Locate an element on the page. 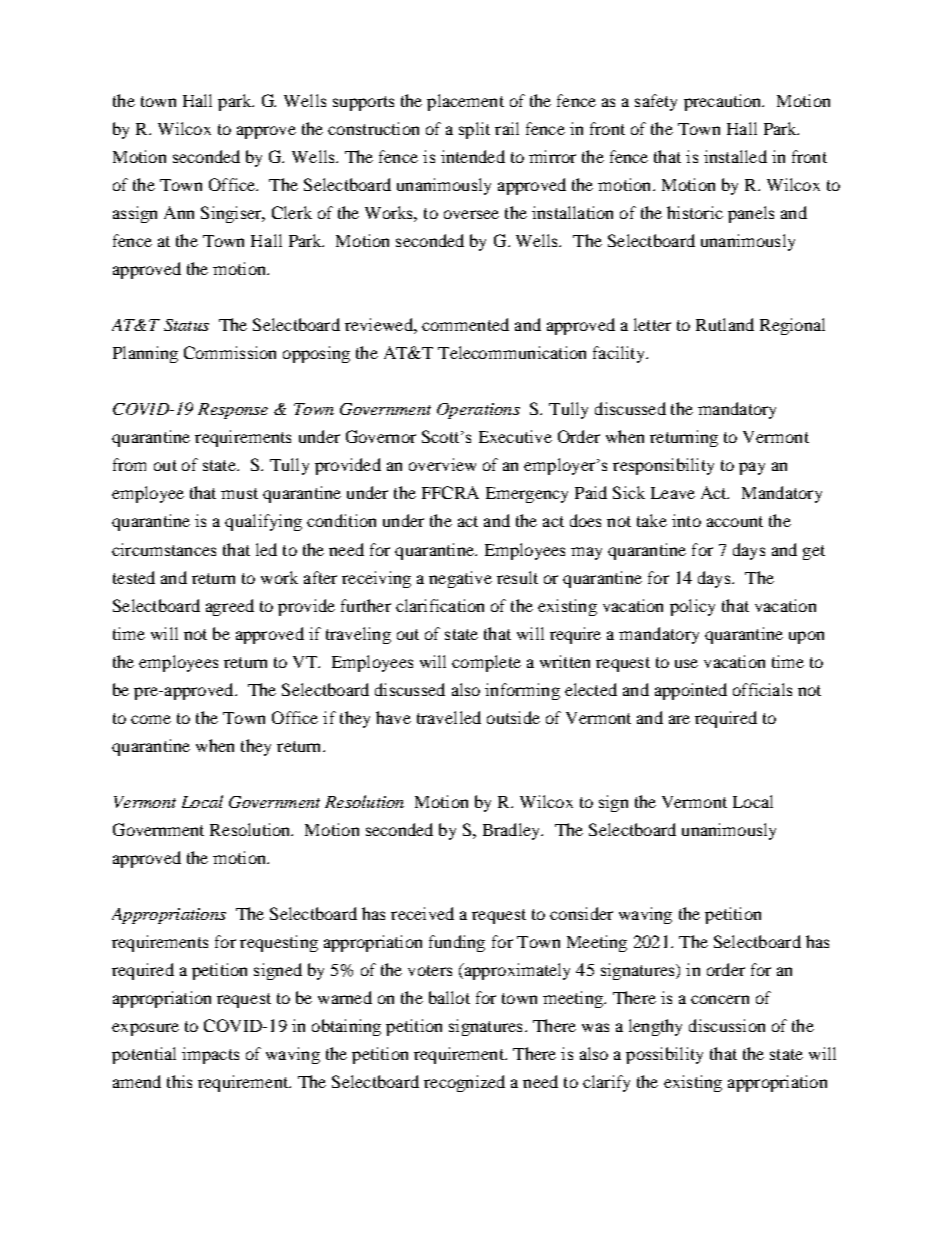  Clerk is located at coordinates (292, 212).
